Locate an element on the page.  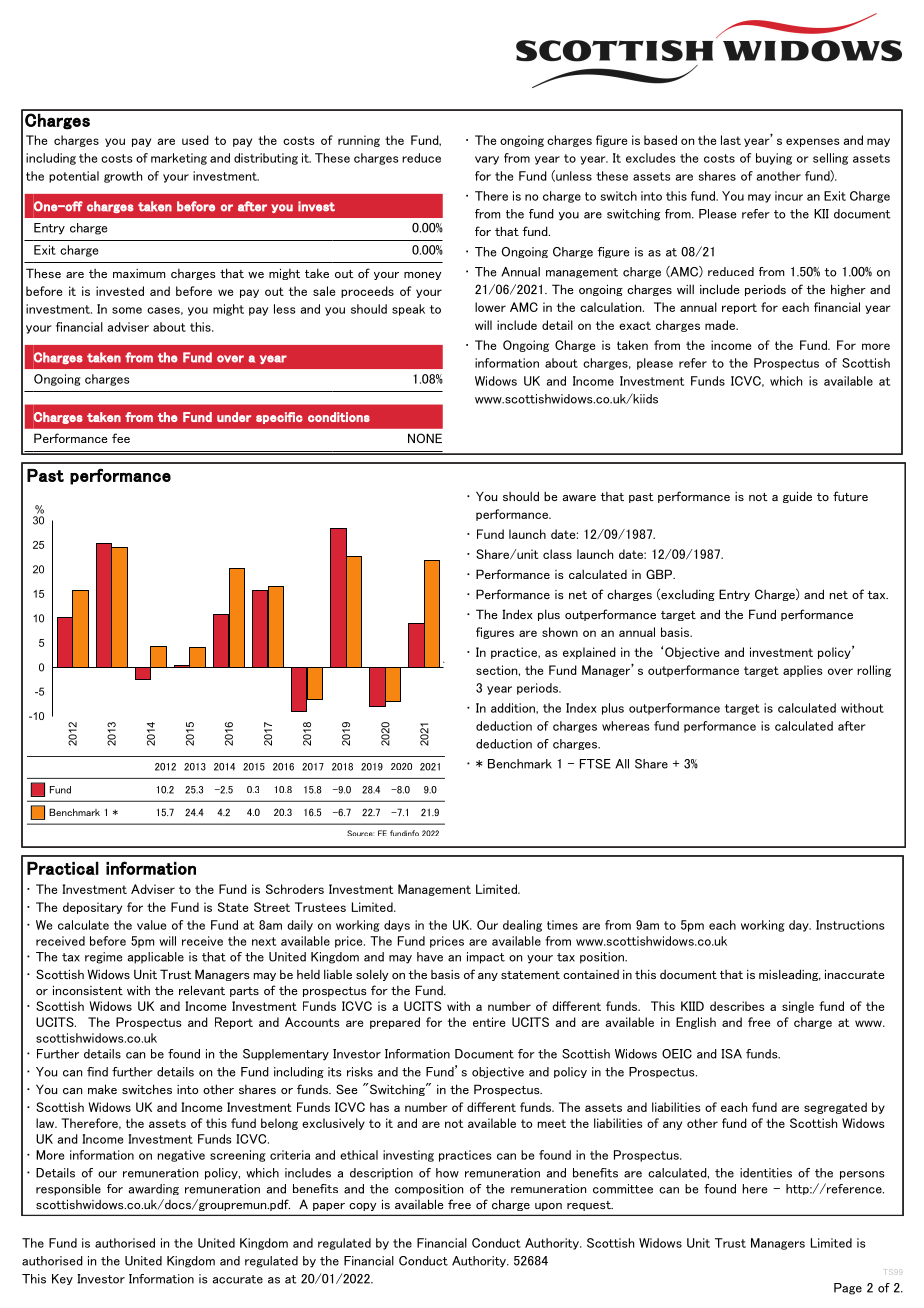
FTSE is located at coordinates (595, 764).
